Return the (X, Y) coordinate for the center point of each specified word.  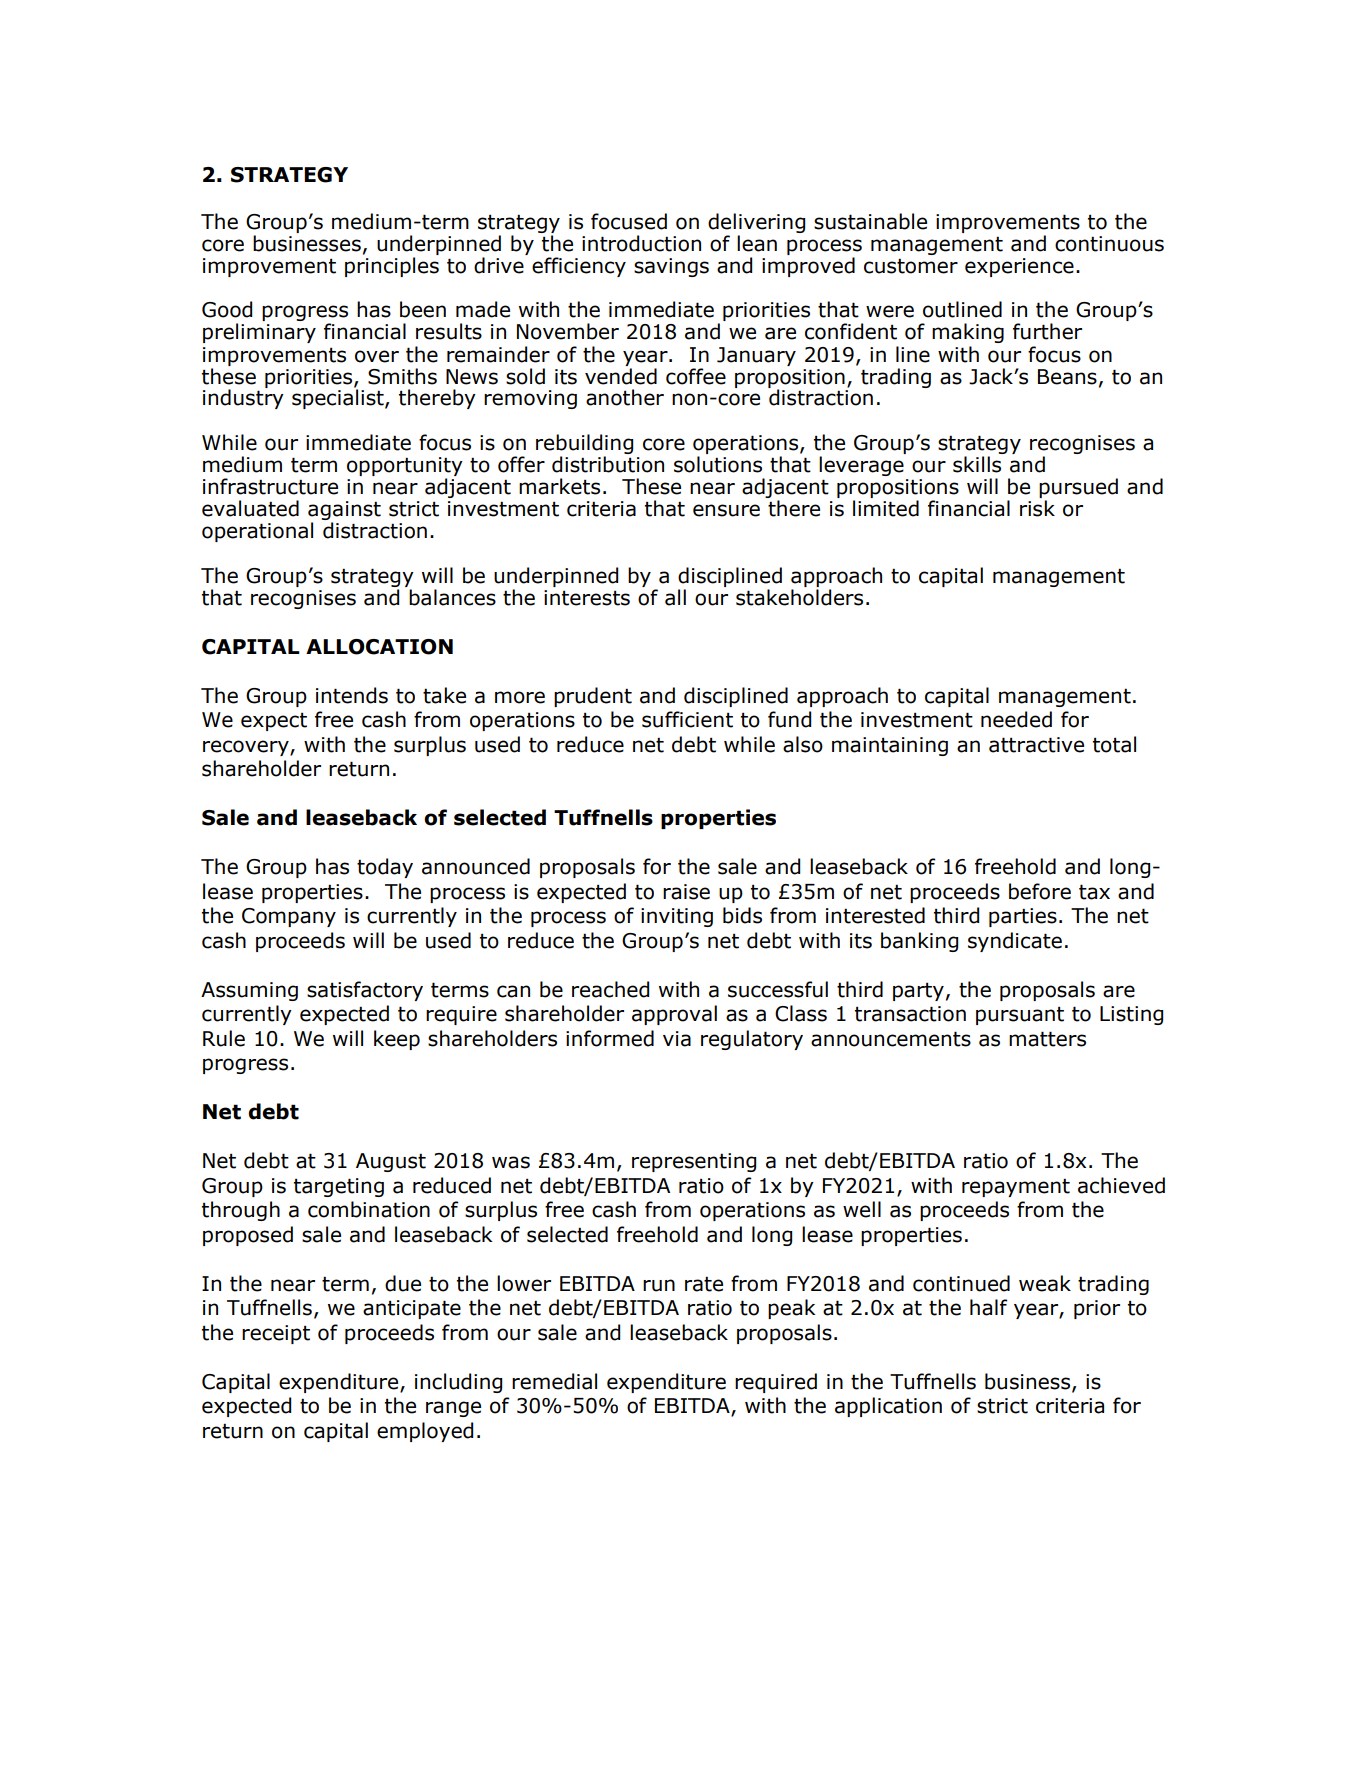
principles (392, 267)
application (888, 1407)
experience (1019, 267)
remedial (554, 1381)
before (1040, 891)
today (385, 868)
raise (686, 892)
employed (425, 1432)
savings (671, 267)
